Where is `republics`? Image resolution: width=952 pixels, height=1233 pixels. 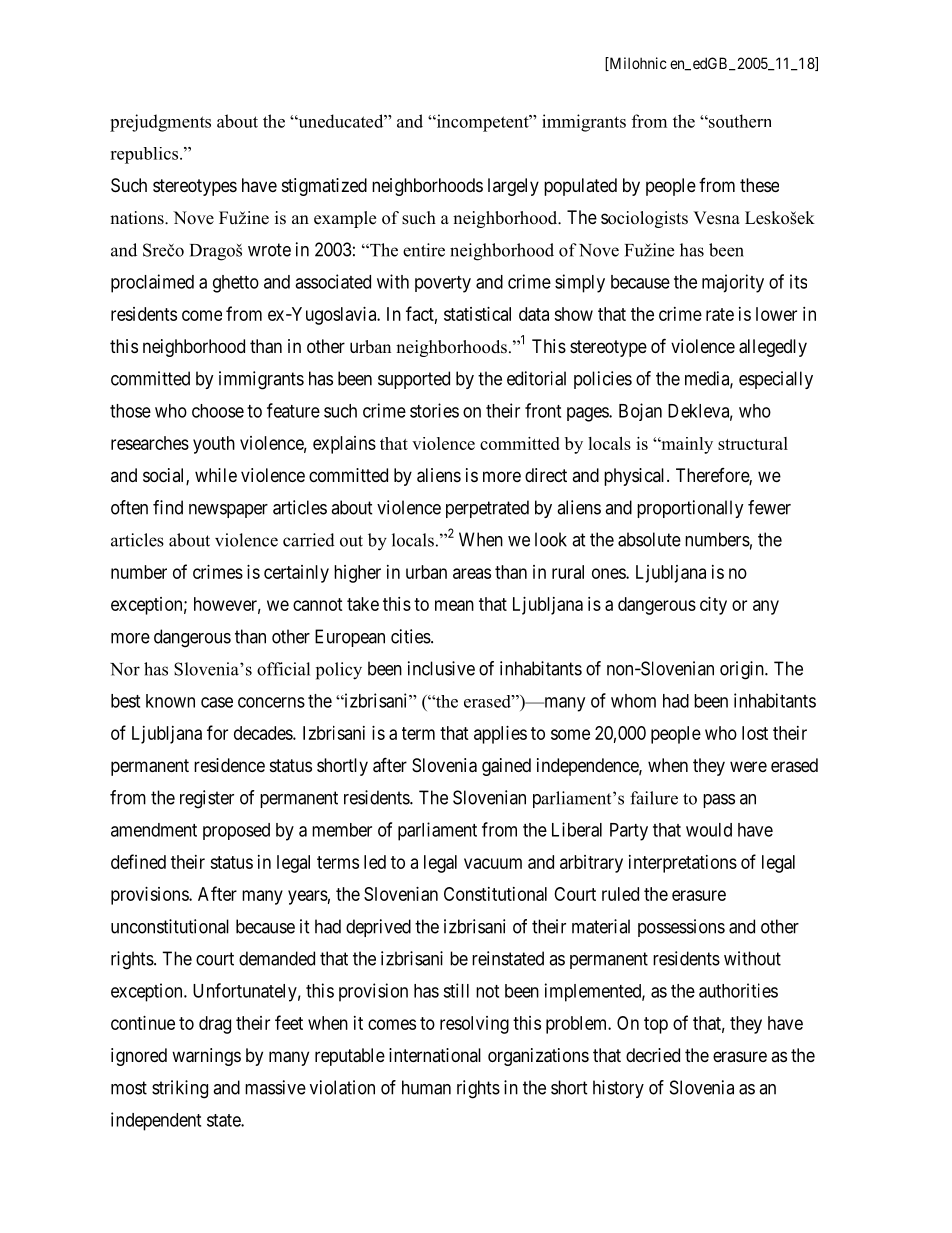 republics is located at coordinates (144, 155).
